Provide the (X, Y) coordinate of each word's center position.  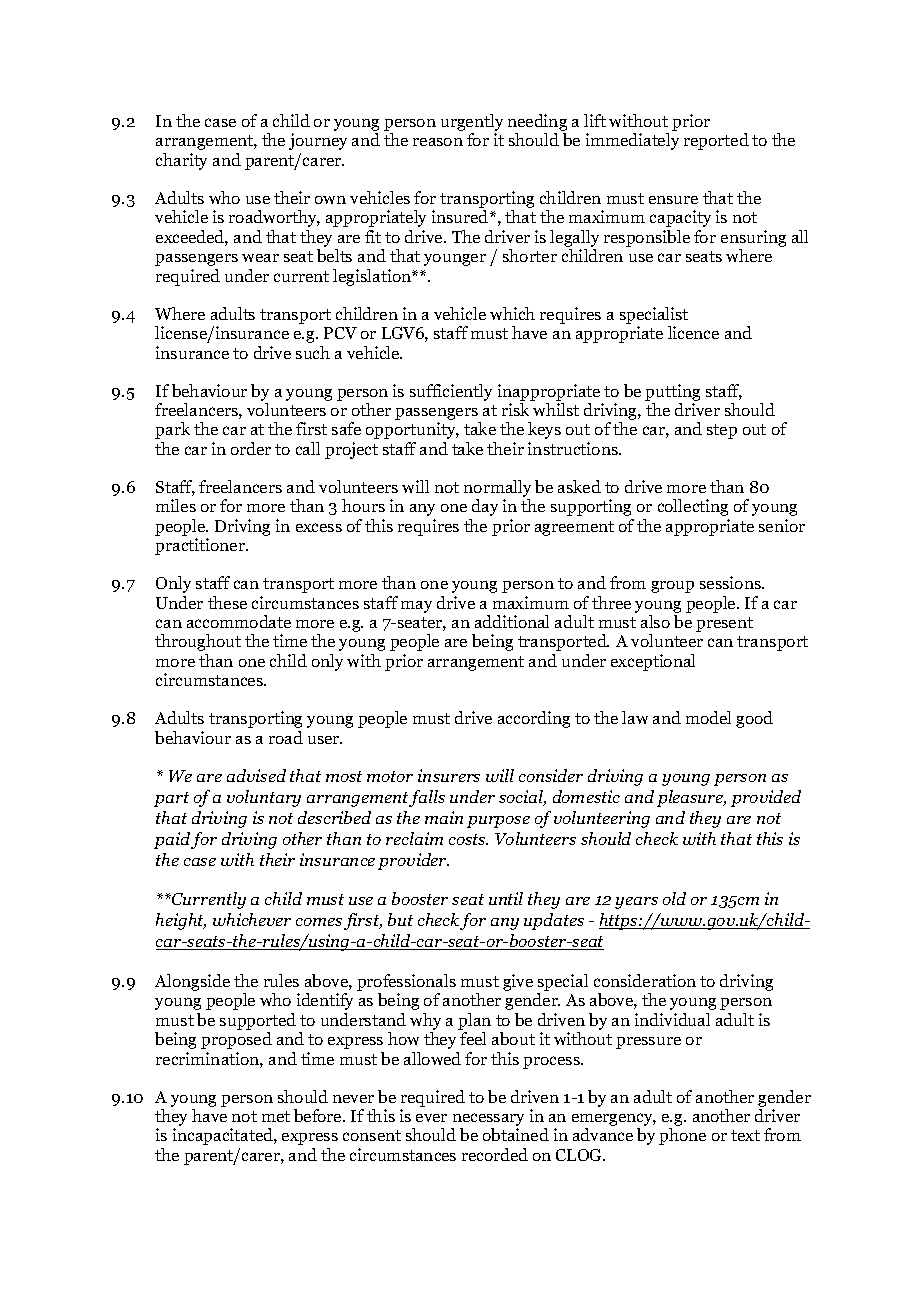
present (724, 624)
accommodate (239, 621)
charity (181, 161)
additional (512, 621)
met (276, 1116)
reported (716, 141)
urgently (472, 124)
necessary (487, 1121)
